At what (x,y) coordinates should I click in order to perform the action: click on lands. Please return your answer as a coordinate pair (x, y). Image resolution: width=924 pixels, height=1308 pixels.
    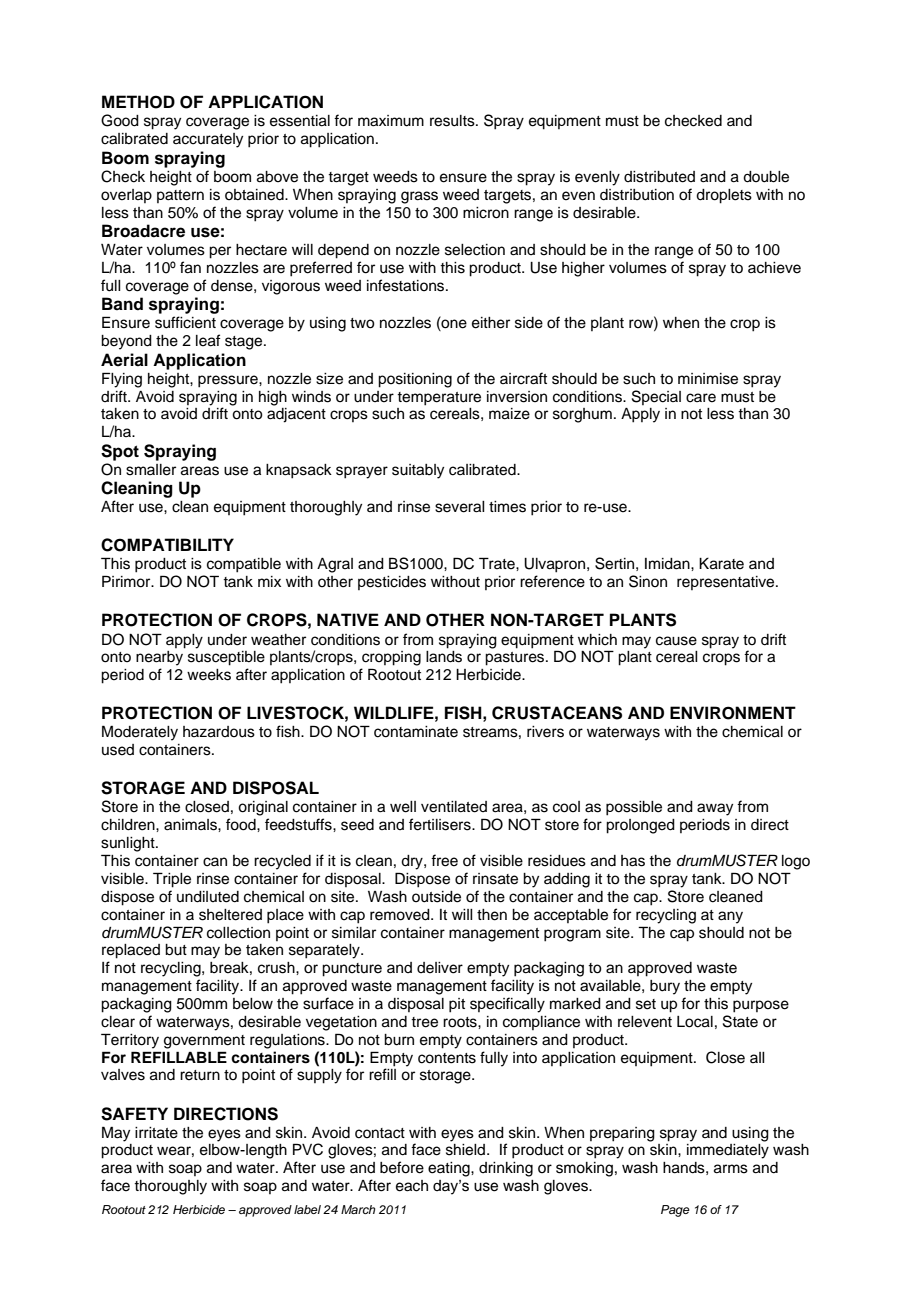
    Looking at the image, I should click on (444, 657).
